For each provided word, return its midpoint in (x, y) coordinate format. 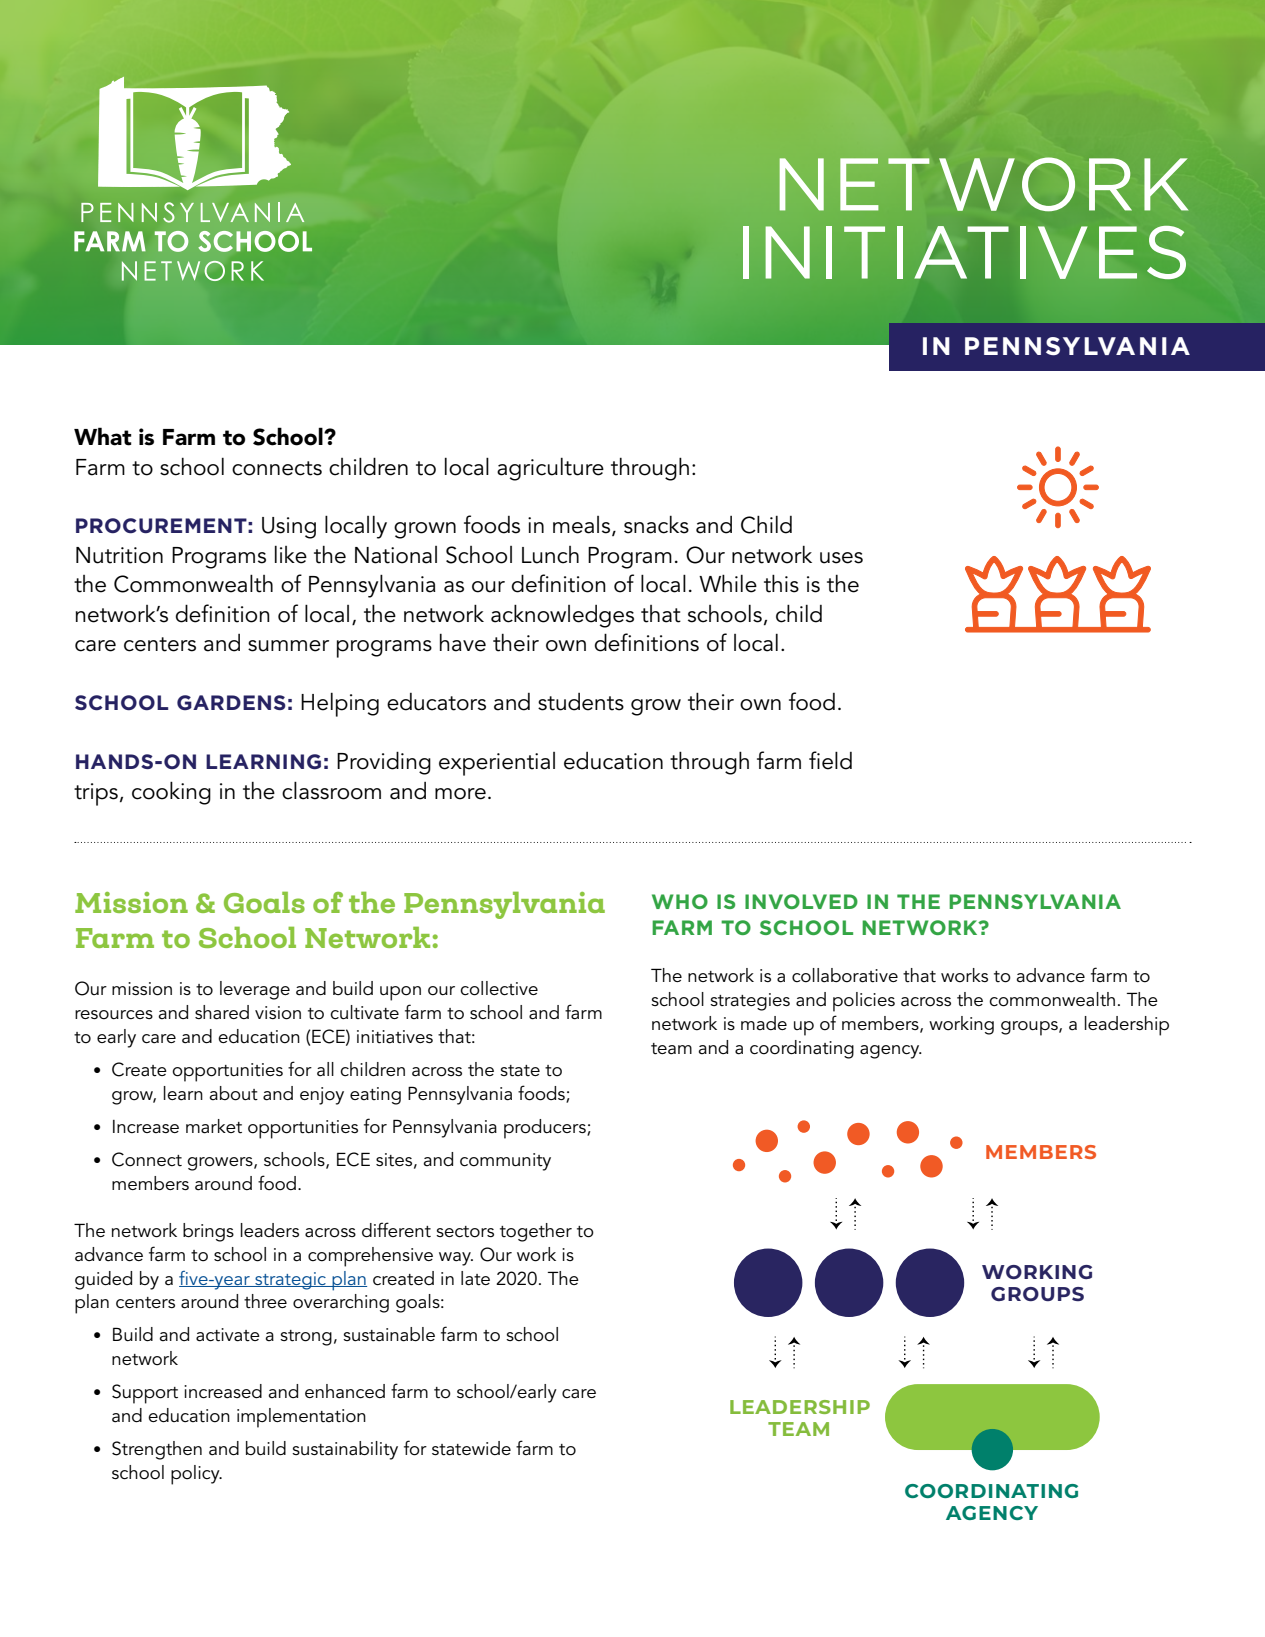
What (102, 436)
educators (436, 702)
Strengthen (157, 1450)
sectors (465, 1232)
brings (208, 1232)
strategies (750, 1002)
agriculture (550, 469)
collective (499, 988)
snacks (656, 525)
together (536, 1232)
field (830, 760)
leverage (255, 990)
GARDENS (231, 702)
